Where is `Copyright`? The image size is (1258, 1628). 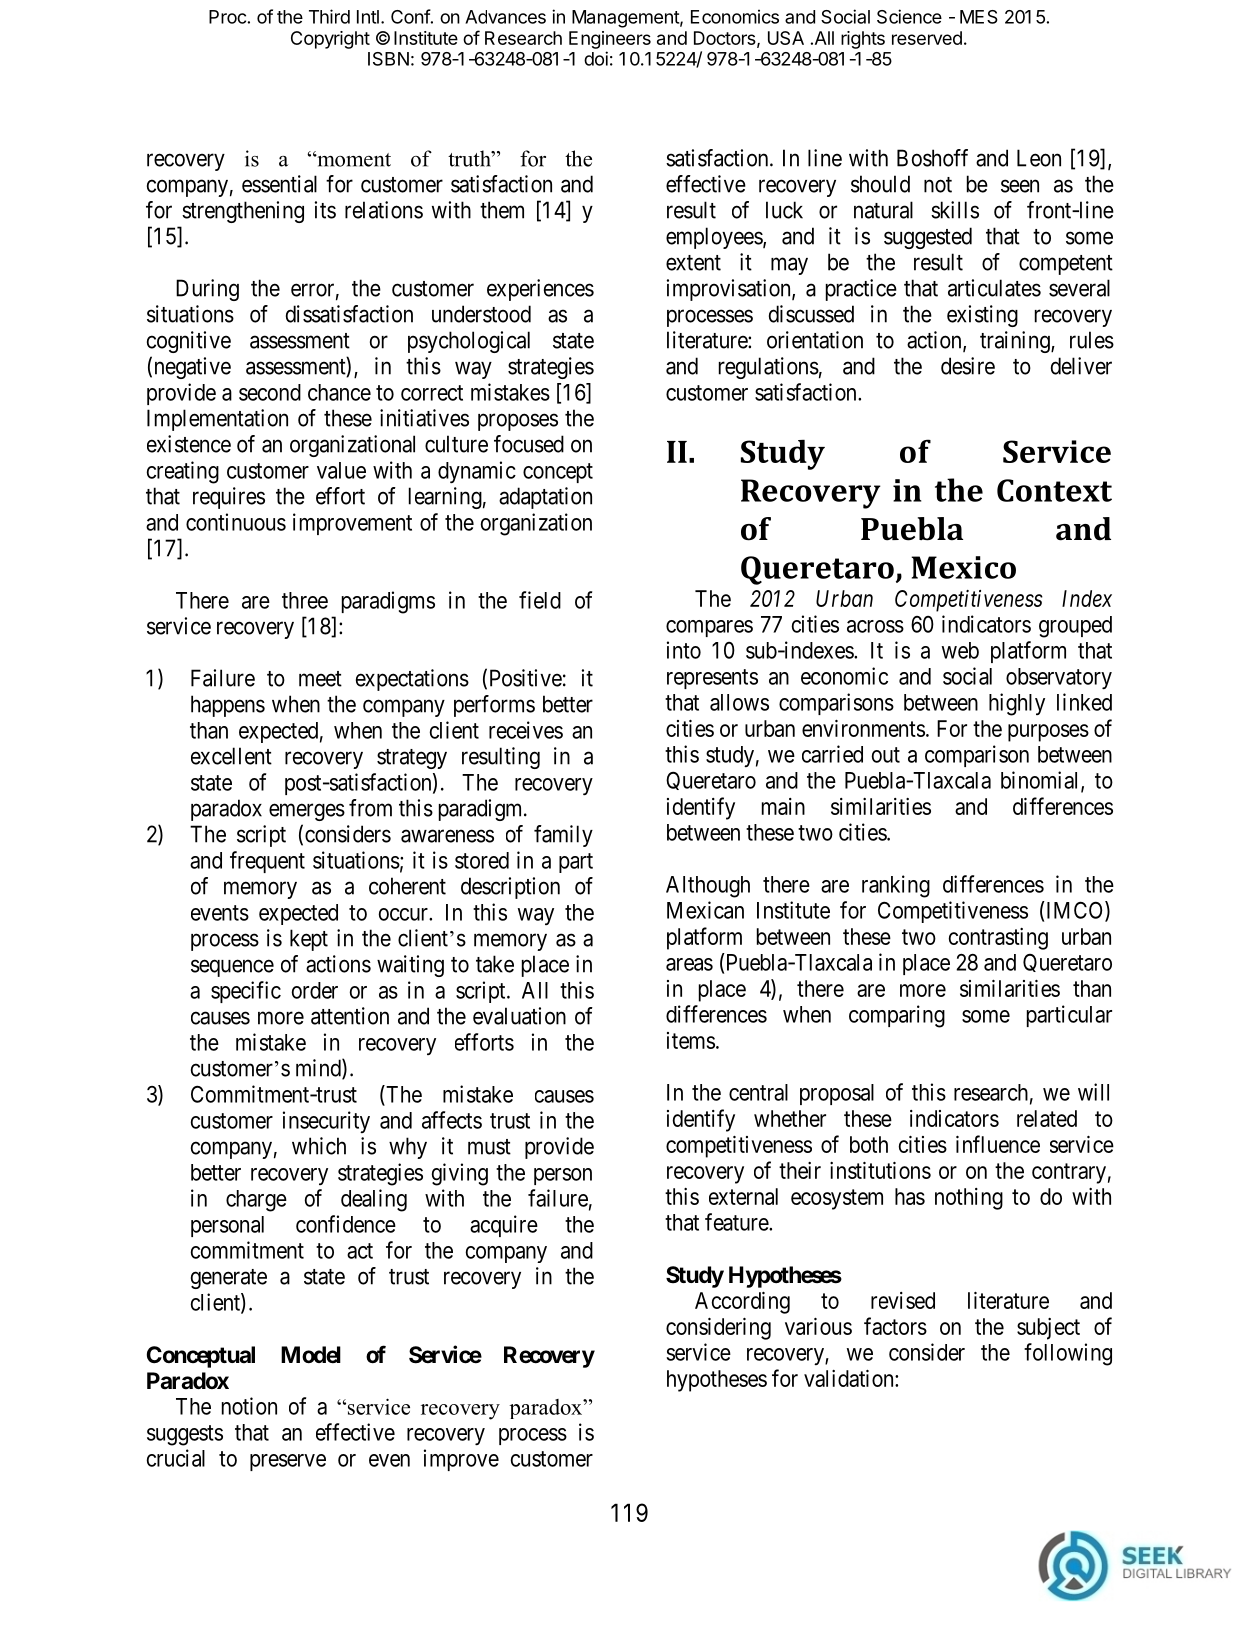 Copyright is located at coordinates (330, 40).
